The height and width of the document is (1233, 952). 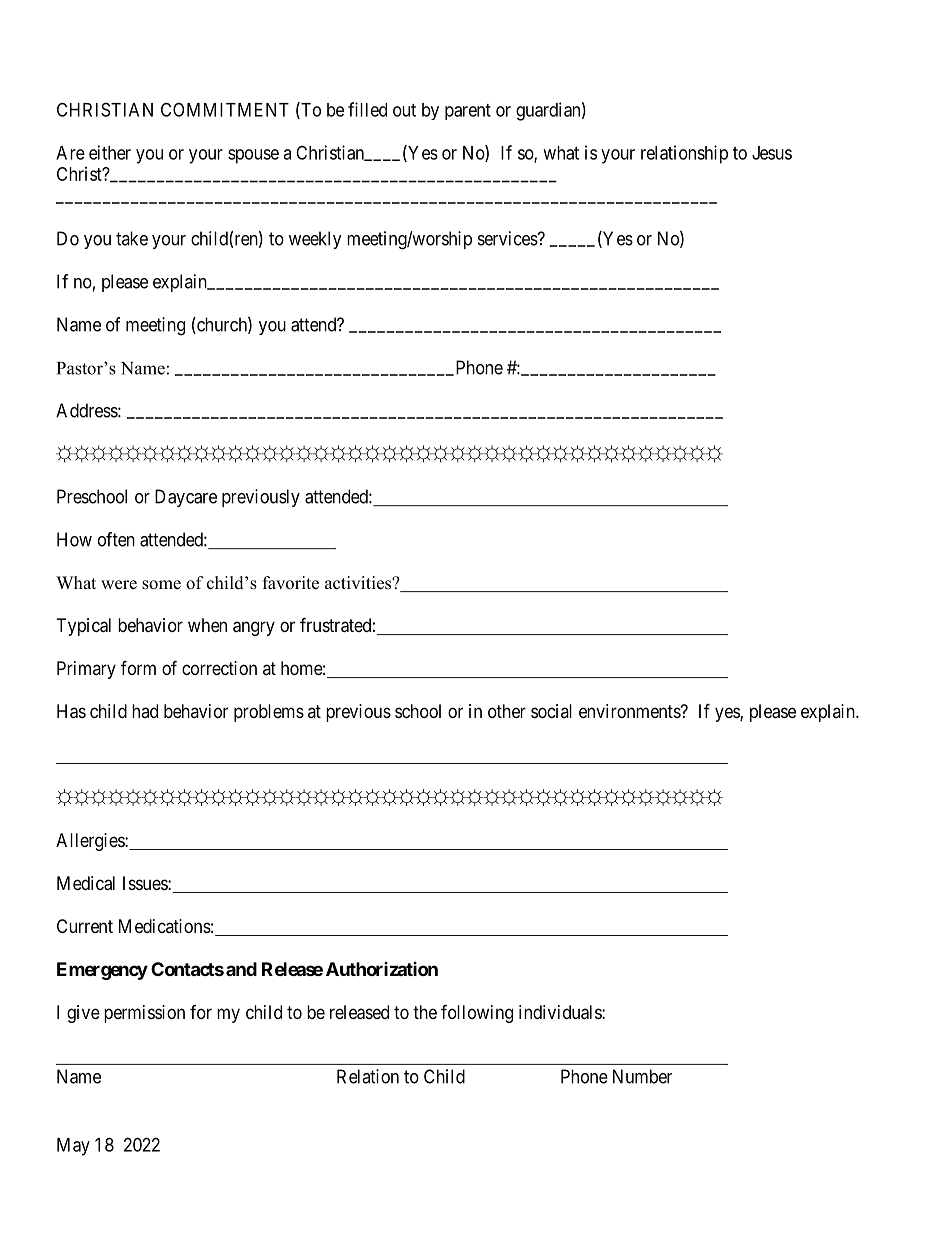 I want to click on May, so click(x=73, y=1147).
